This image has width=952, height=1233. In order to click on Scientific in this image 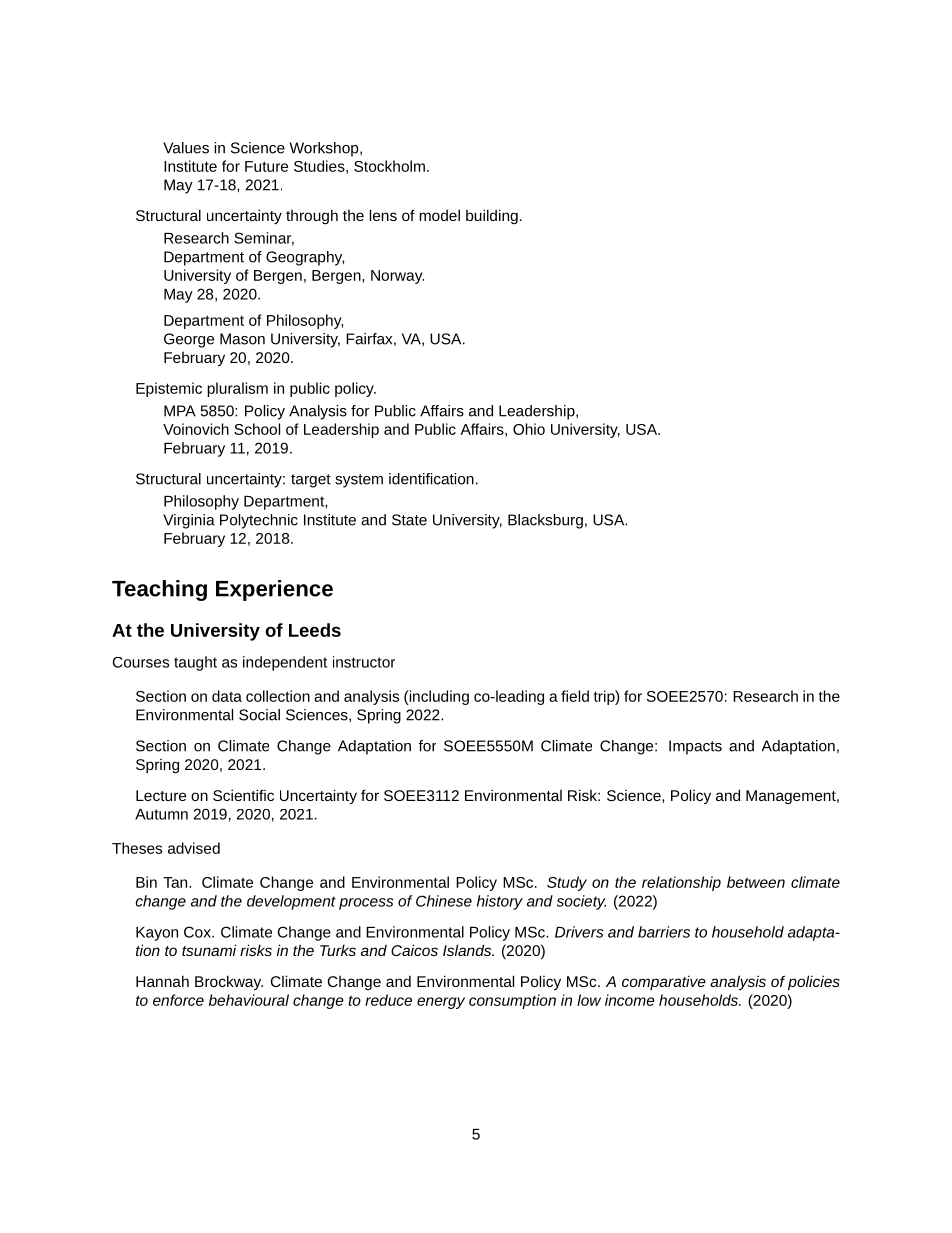, I will do `click(243, 795)`.
